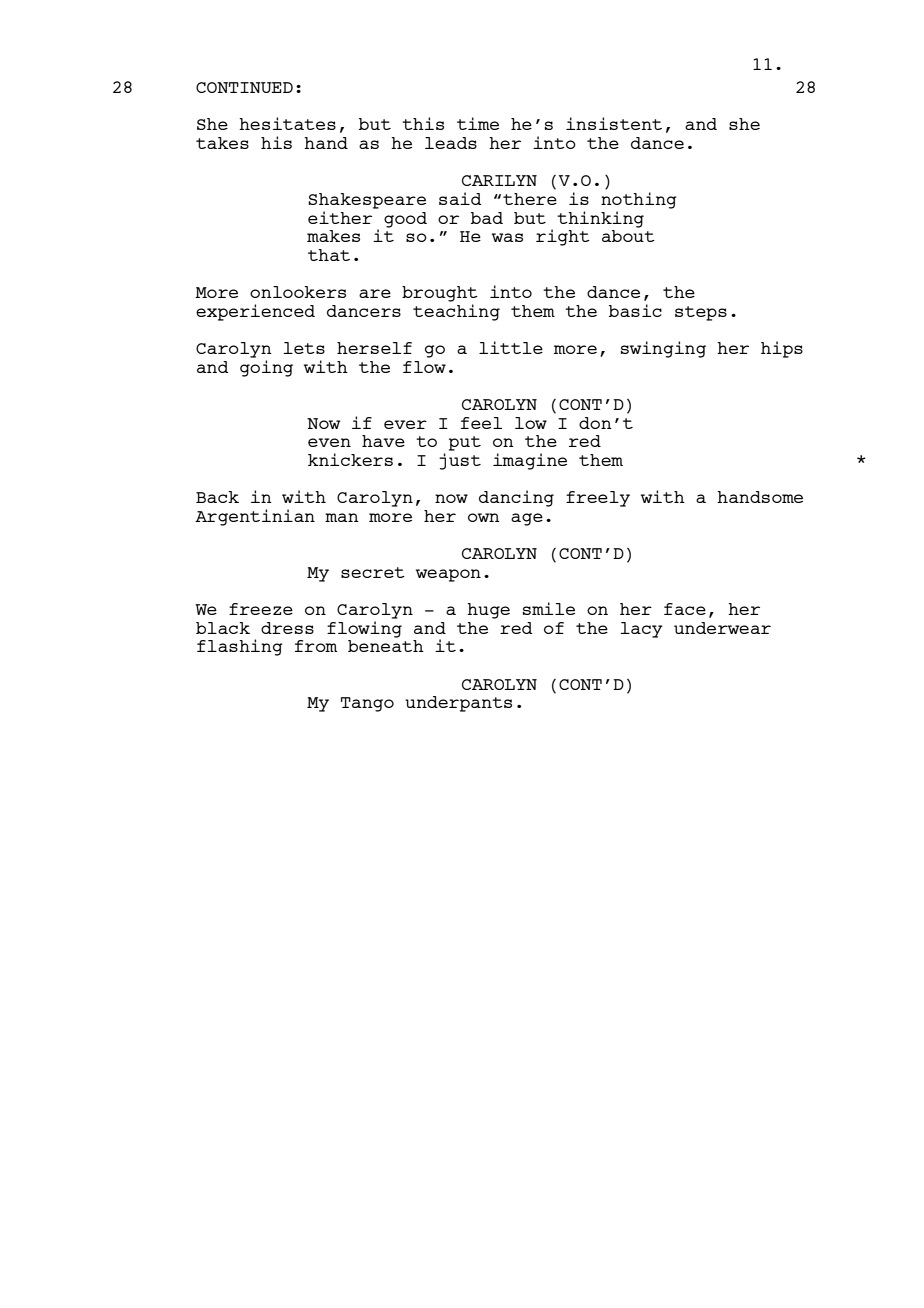 The image size is (924, 1308). What do you see at coordinates (516, 498) in the page?
I see `dancing` at bounding box center [516, 498].
